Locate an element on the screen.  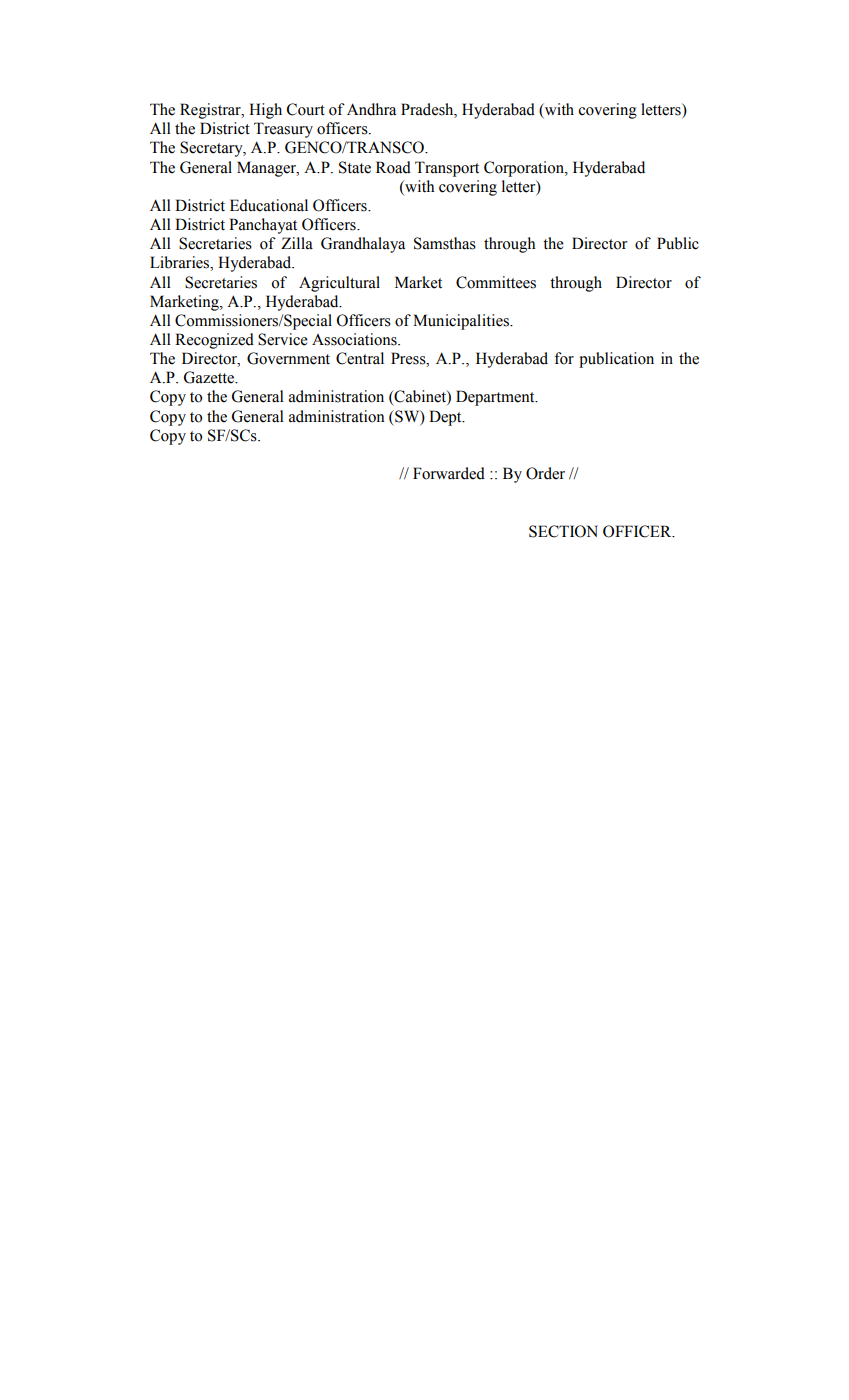
Andhra is located at coordinates (371, 109).
